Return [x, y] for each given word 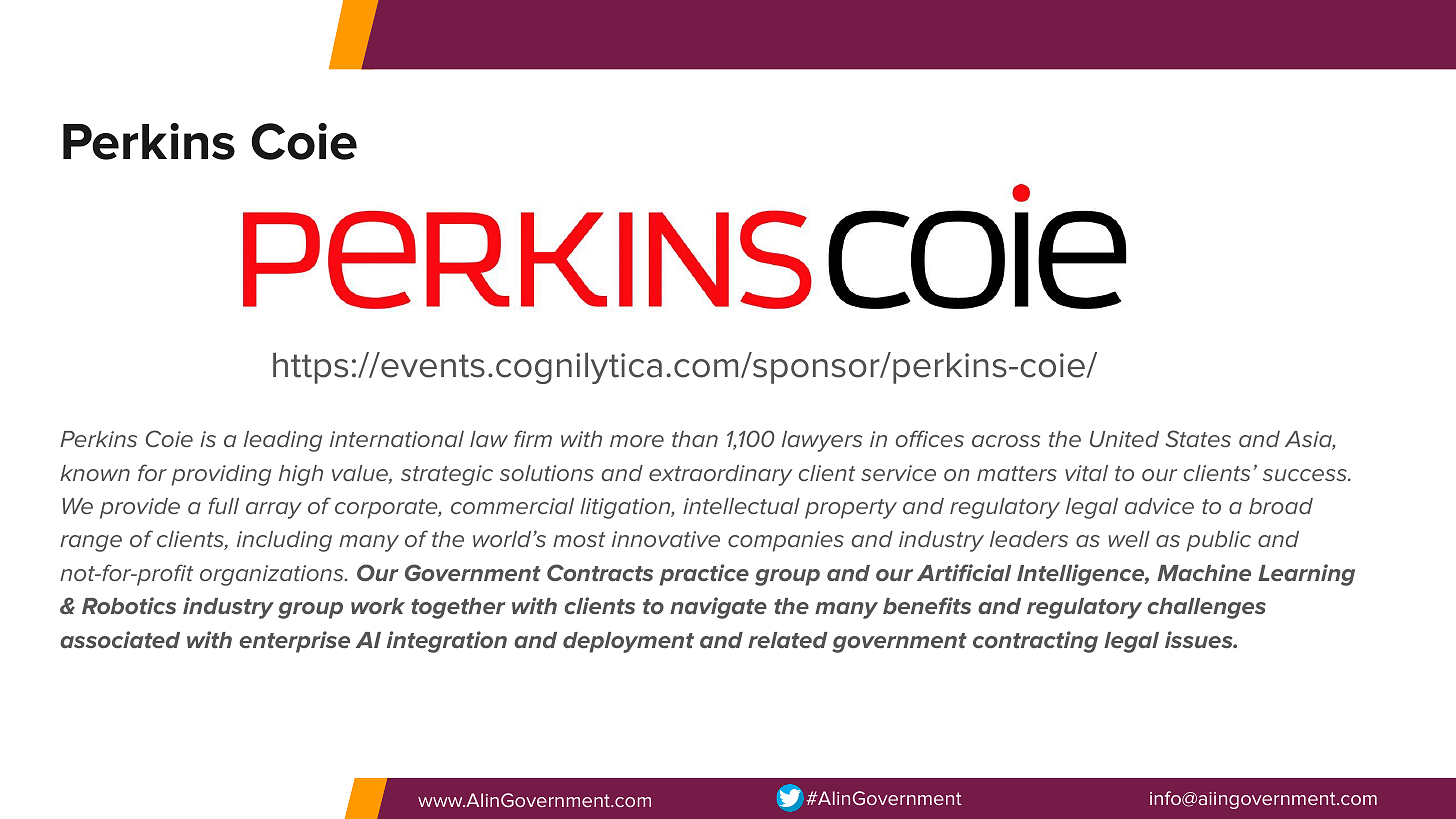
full [223, 505]
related [788, 640]
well [1129, 539]
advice [1159, 506]
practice [704, 575]
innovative [666, 539]
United [1124, 439]
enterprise [295, 642]
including [284, 541]
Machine [1204, 572]
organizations [273, 575]
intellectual [741, 506]
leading [283, 441]
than [695, 439]
